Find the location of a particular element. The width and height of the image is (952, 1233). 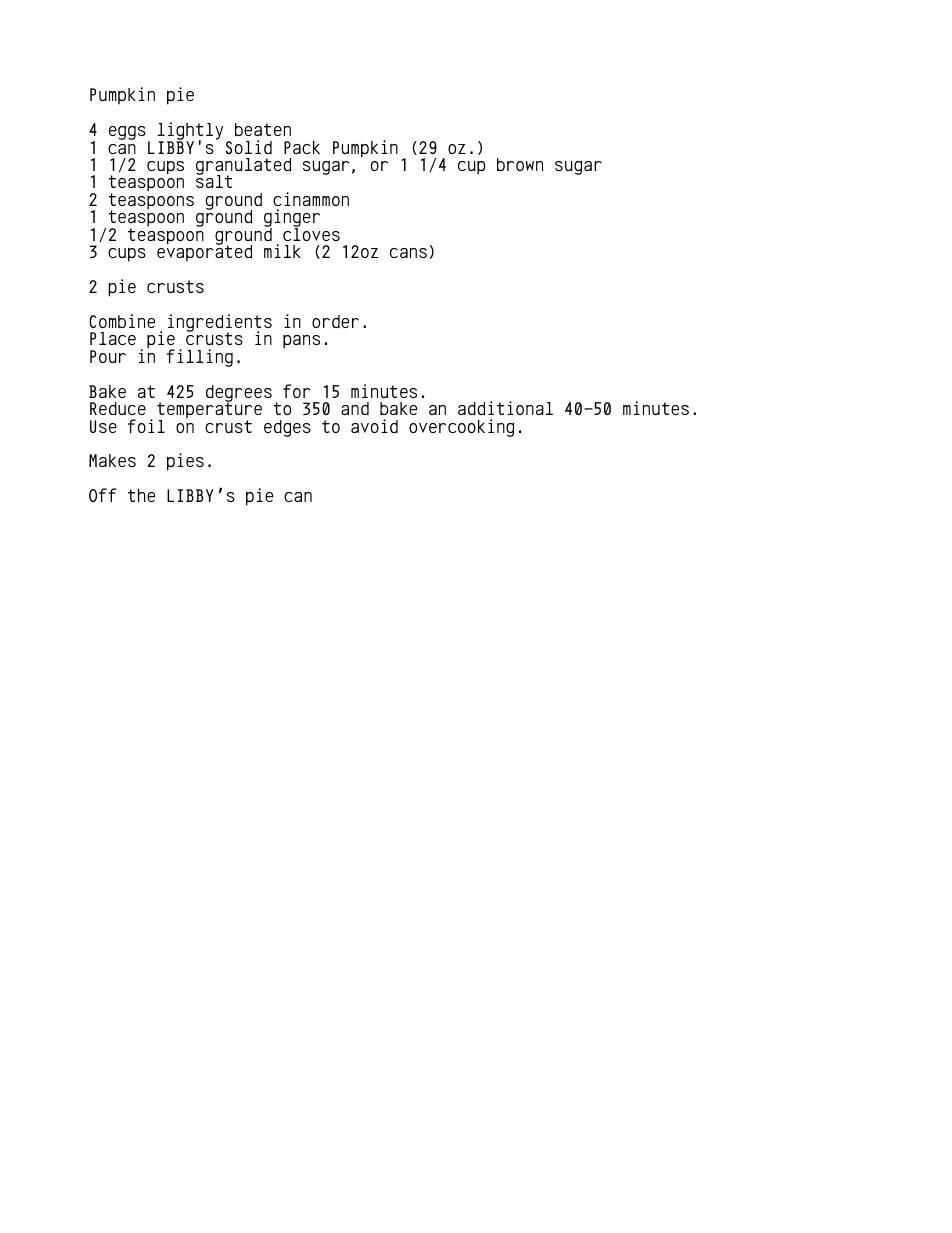

pans is located at coordinates (301, 342).
